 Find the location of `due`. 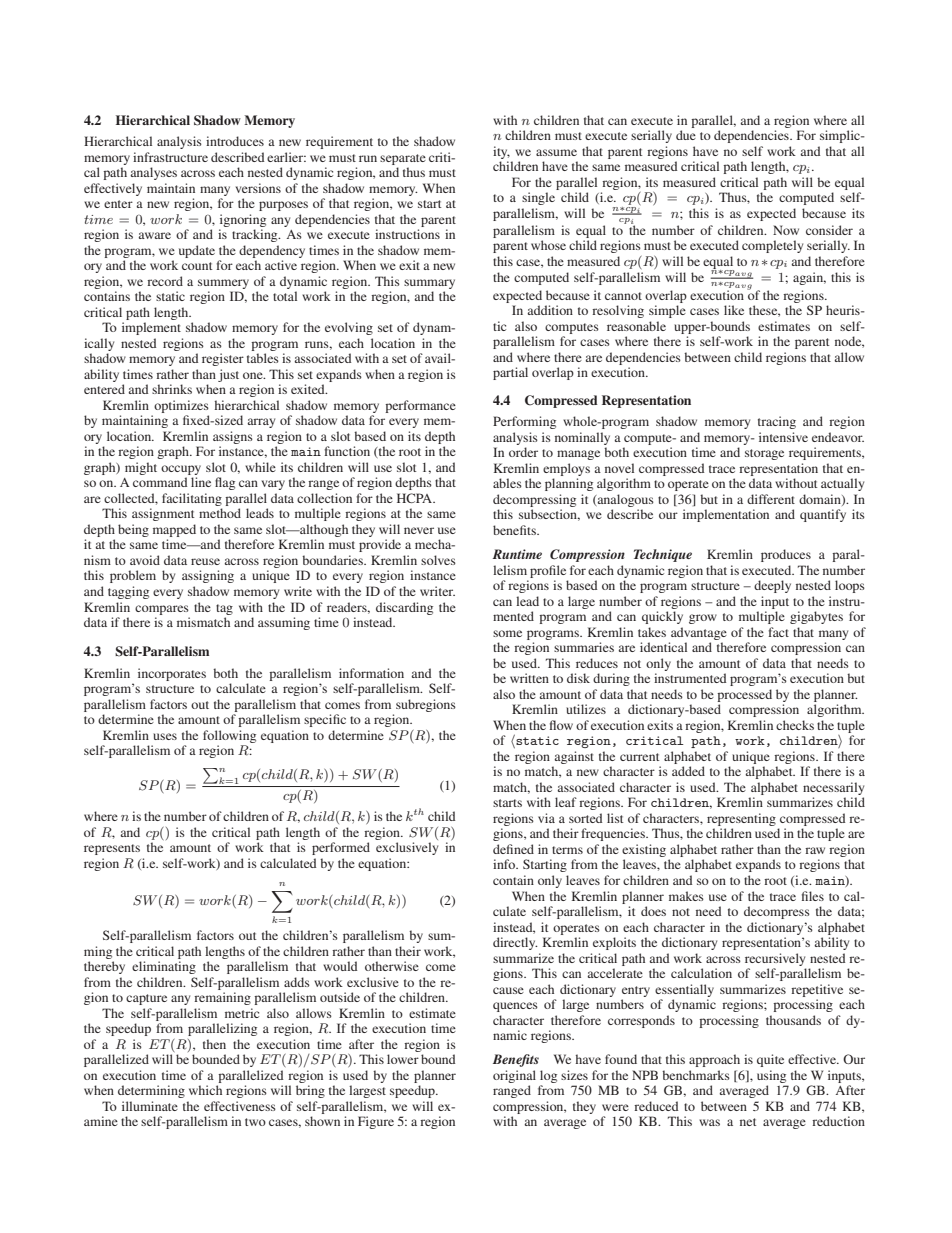

due is located at coordinates (686, 135).
